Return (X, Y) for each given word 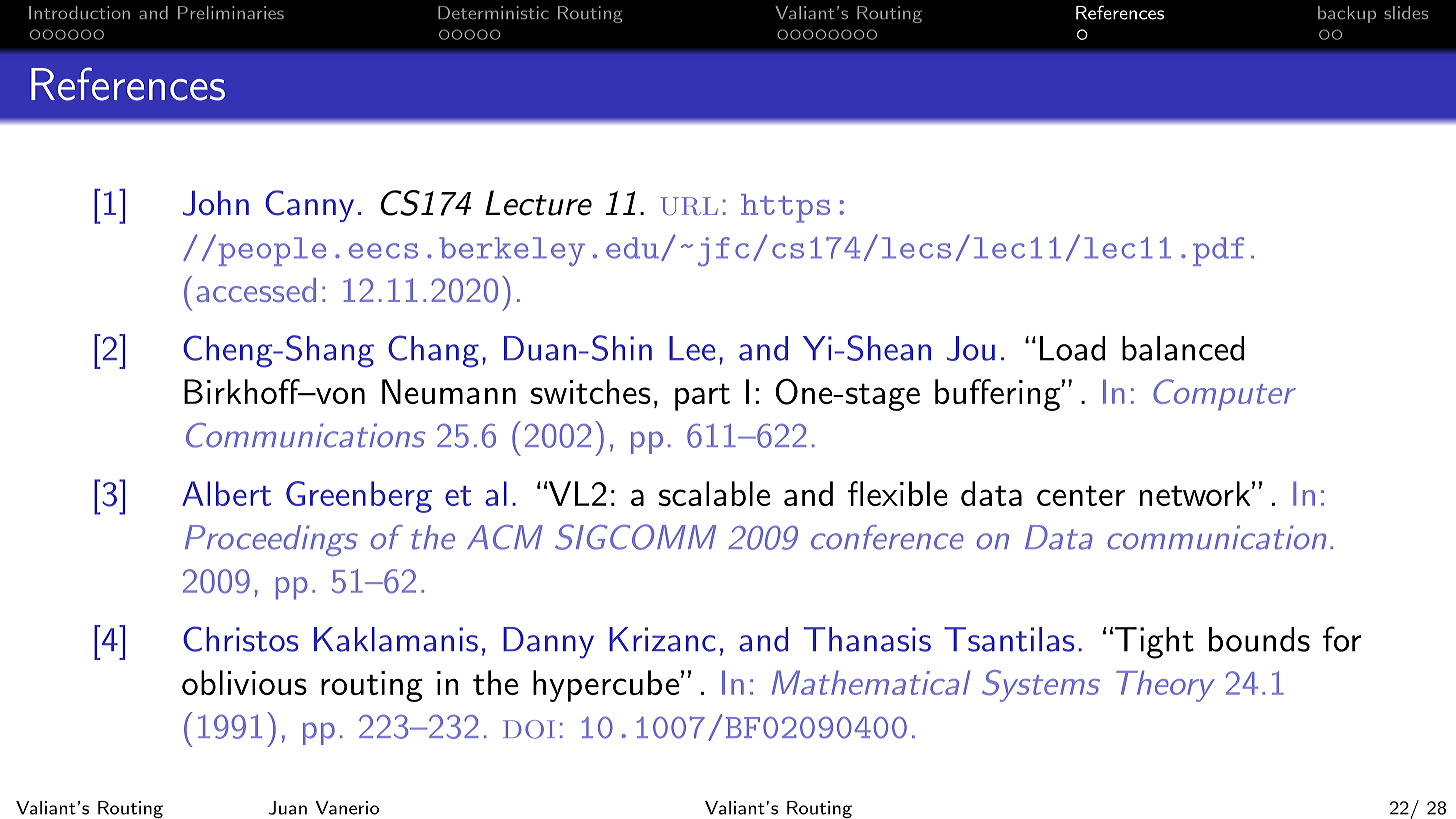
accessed (256, 290)
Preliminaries (231, 13)
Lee (692, 348)
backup (1347, 14)
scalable (714, 493)
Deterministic (493, 13)
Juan (287, 808)
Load (1072, 348)
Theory (1165, 686)
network (1195, 493)
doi (529, 729)
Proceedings (271, 540)
